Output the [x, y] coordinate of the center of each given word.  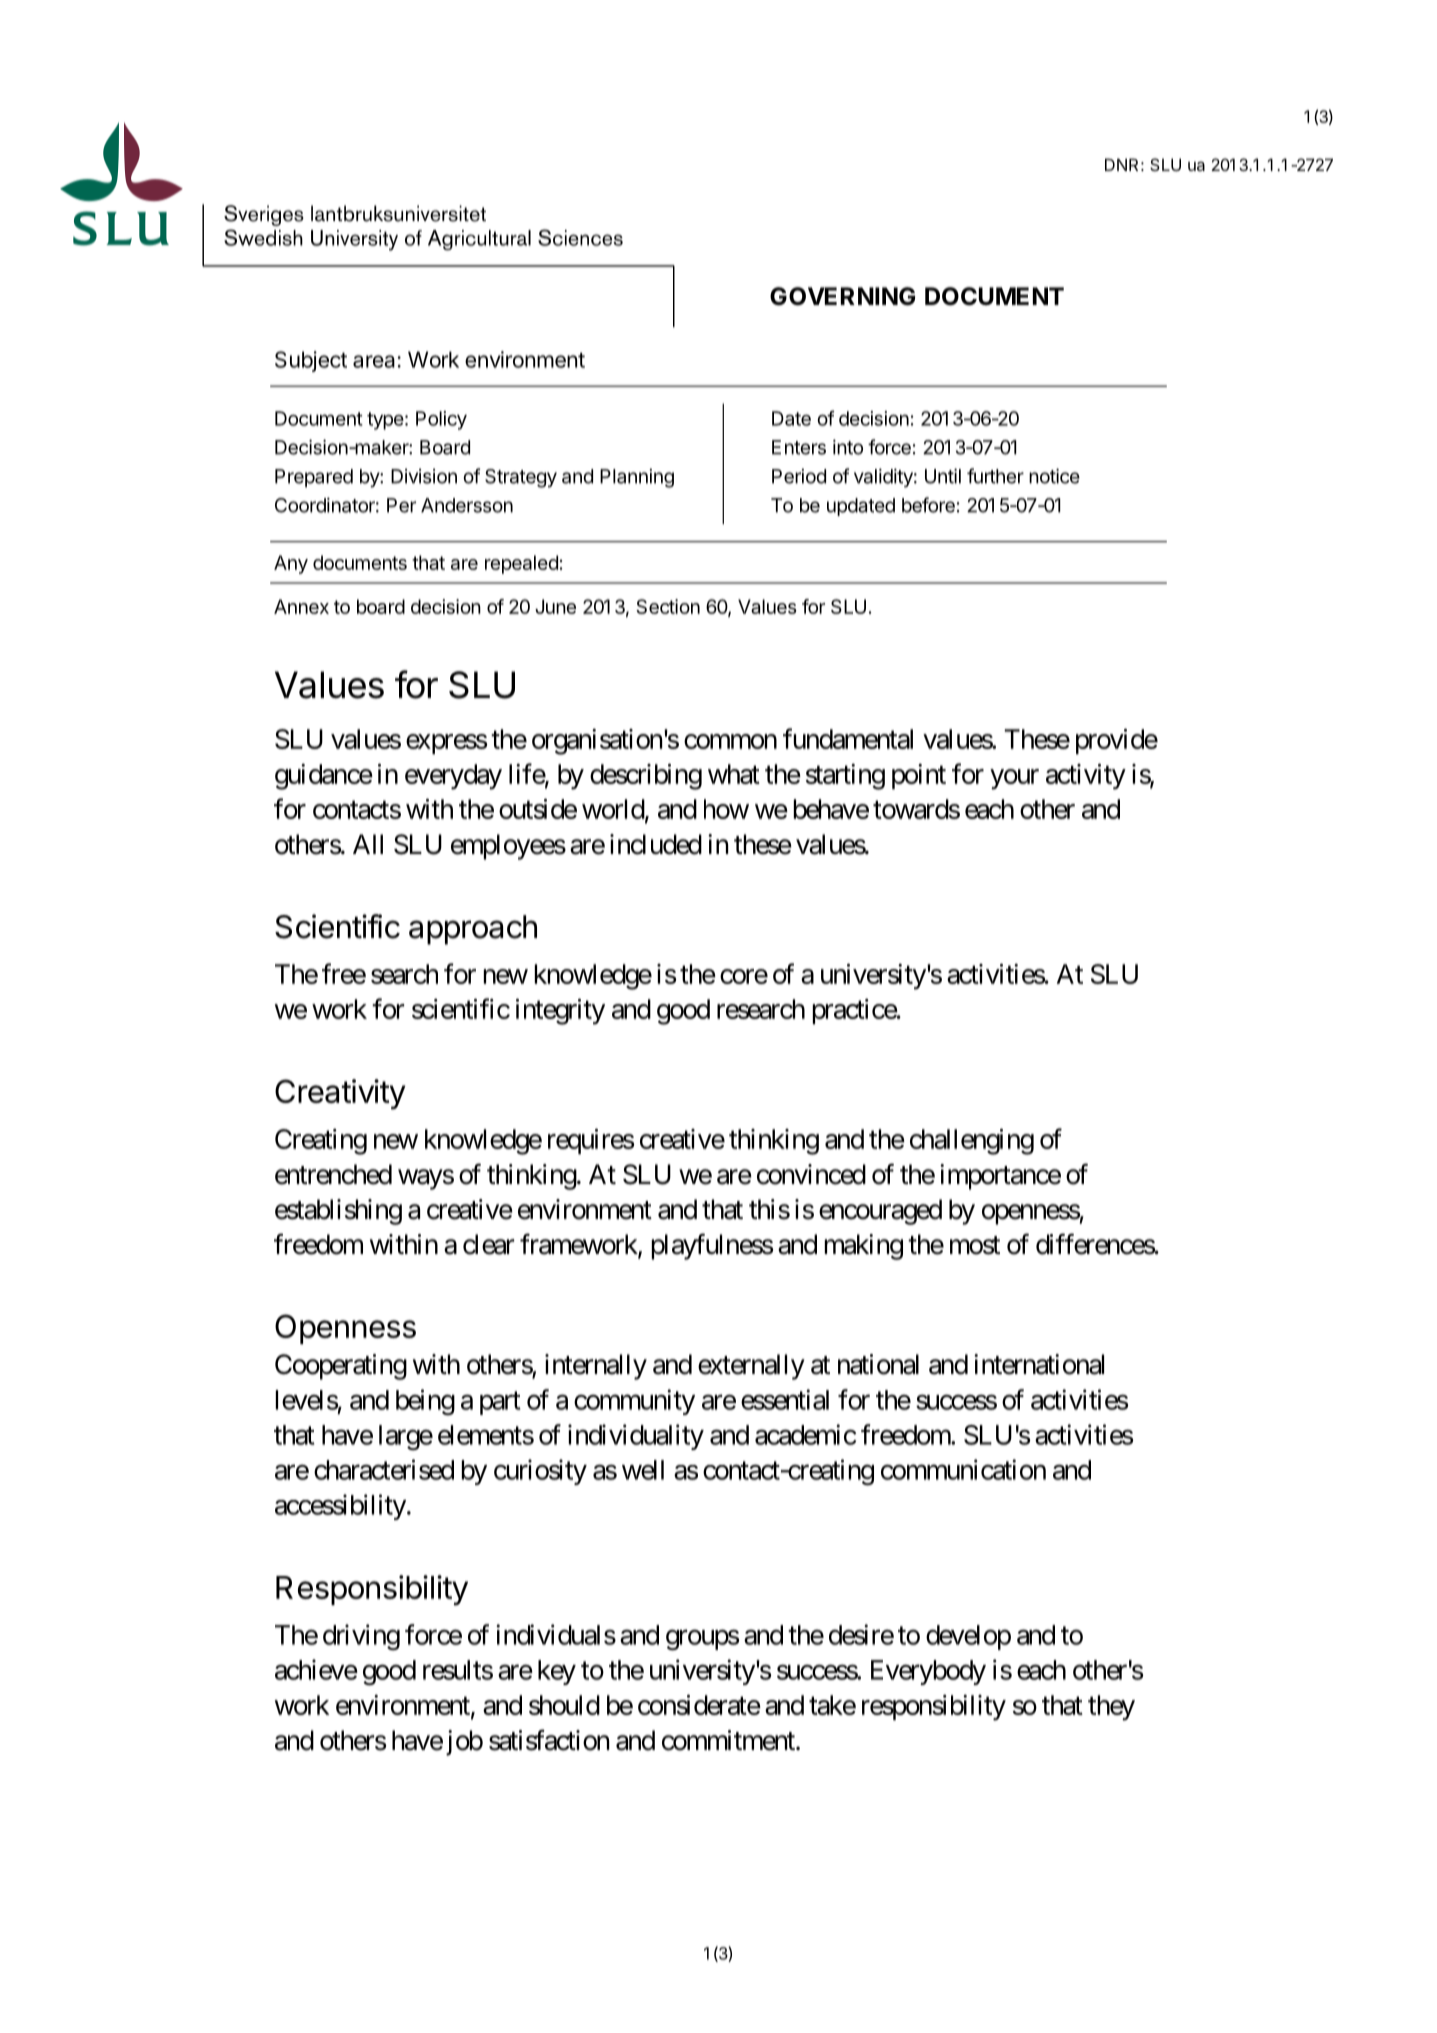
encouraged [880, 1212]
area [374, 361]
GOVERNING [842, 296]
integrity [560, 1012]
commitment [729, 1740]
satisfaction [549, 1740]
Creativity [340, 1094]
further [995, 476]
